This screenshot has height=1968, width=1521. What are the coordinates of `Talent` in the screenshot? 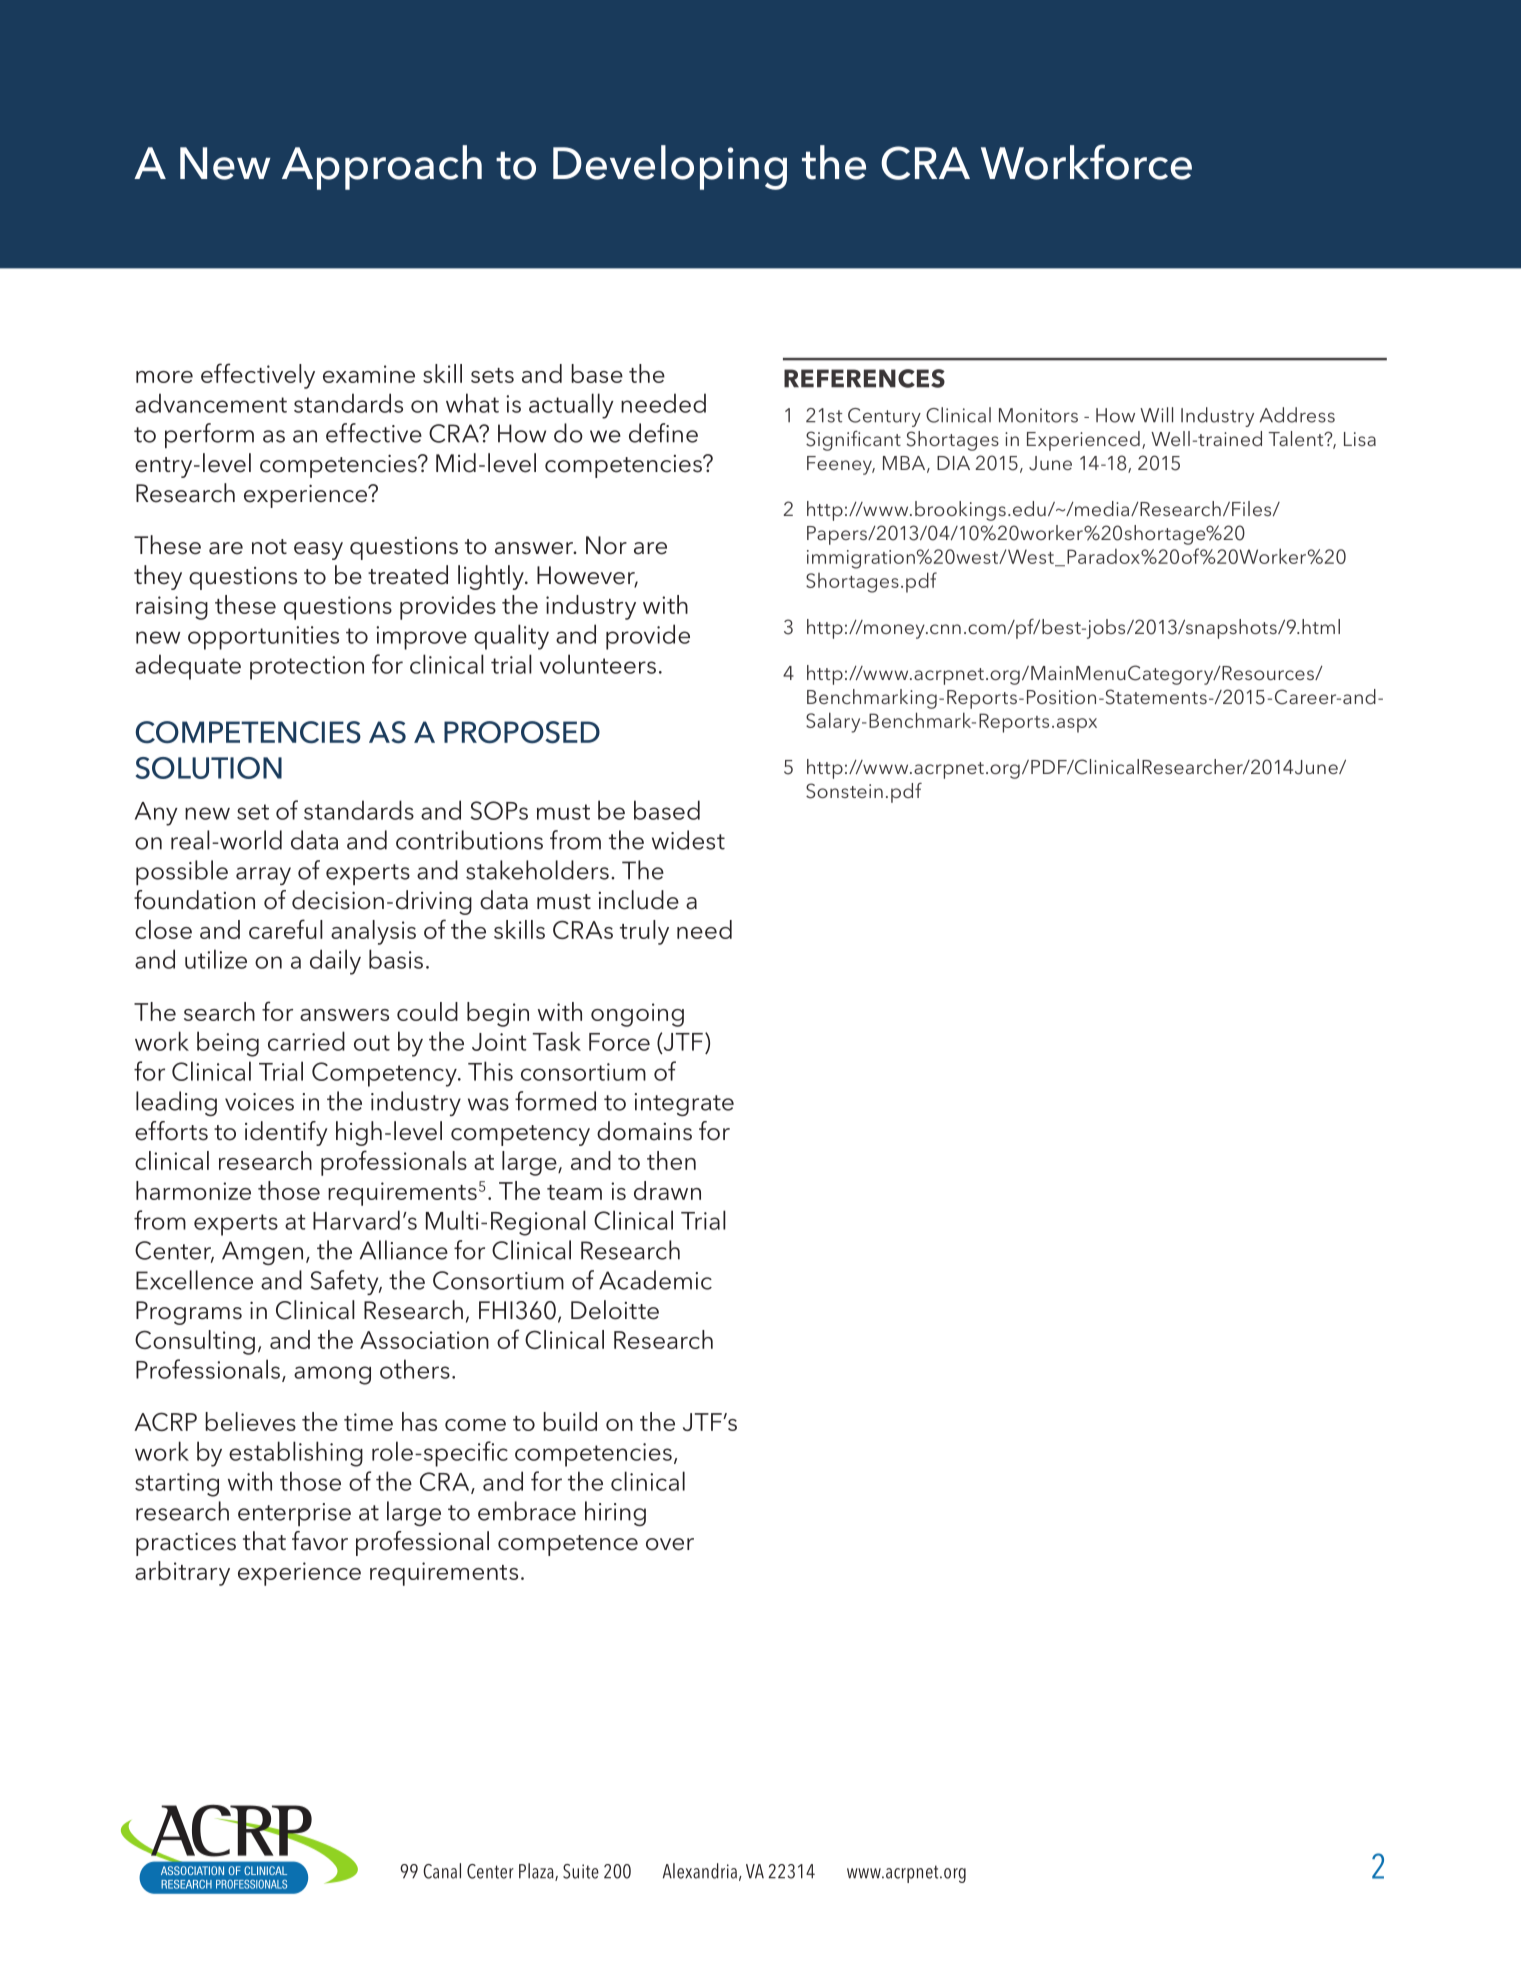 It's located at (1297, 438).
